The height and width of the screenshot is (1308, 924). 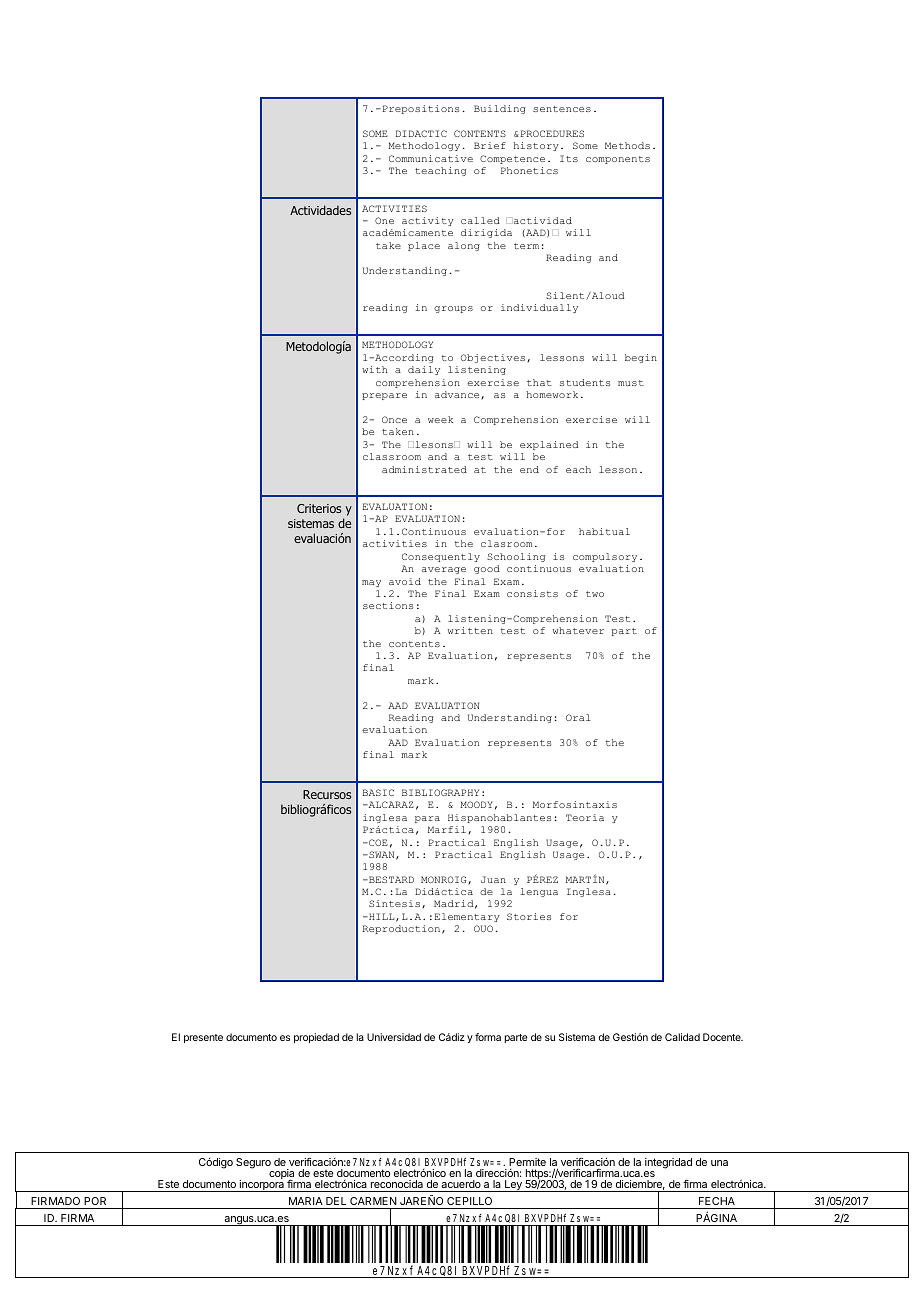 What do you see at coordinates (719, 1163) in the screenshot?
I see `una` at bounding box center [719, 1163].
